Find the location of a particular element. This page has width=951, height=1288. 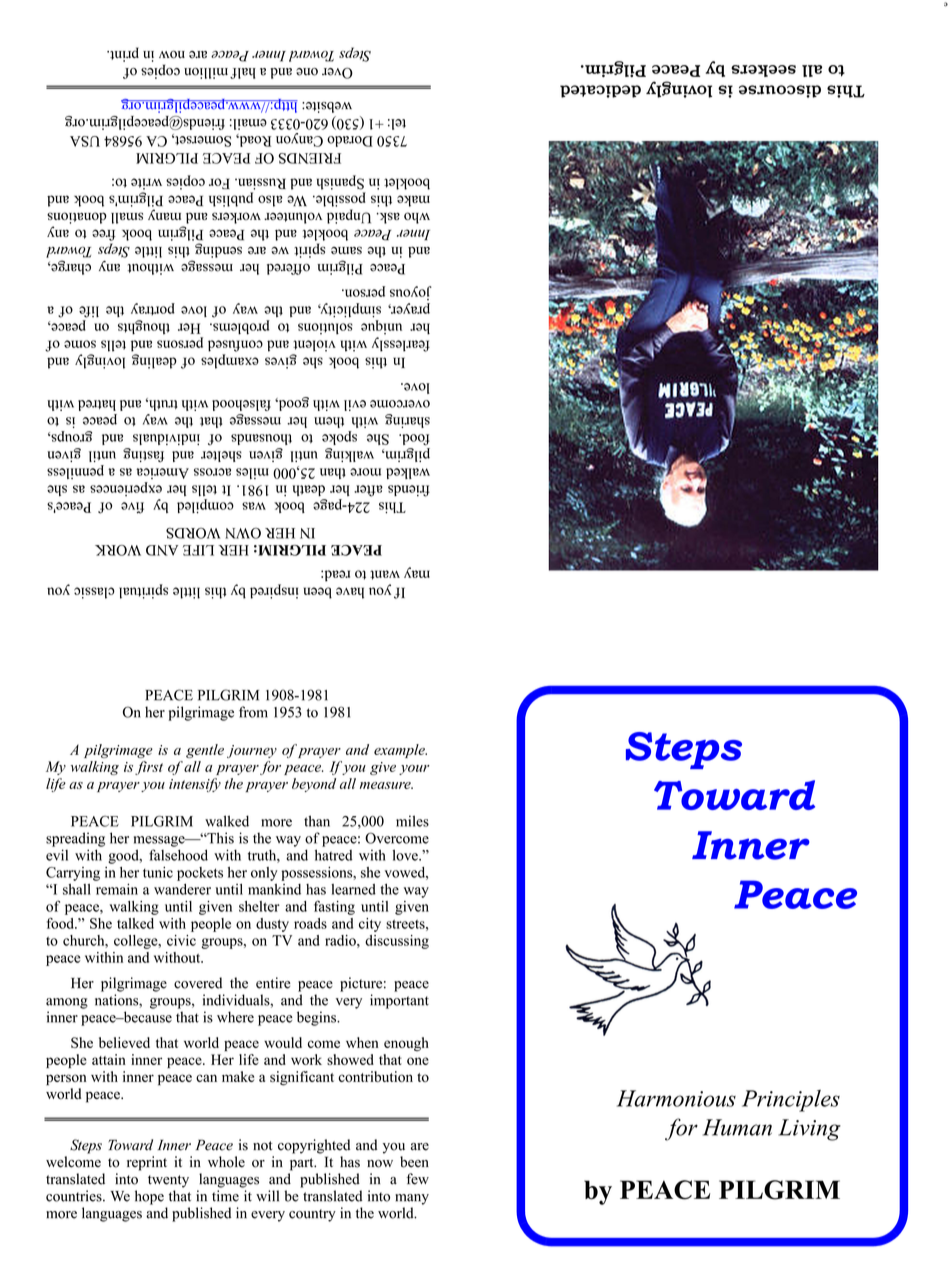

Harmonious is located at coordinates (676, 1098).
